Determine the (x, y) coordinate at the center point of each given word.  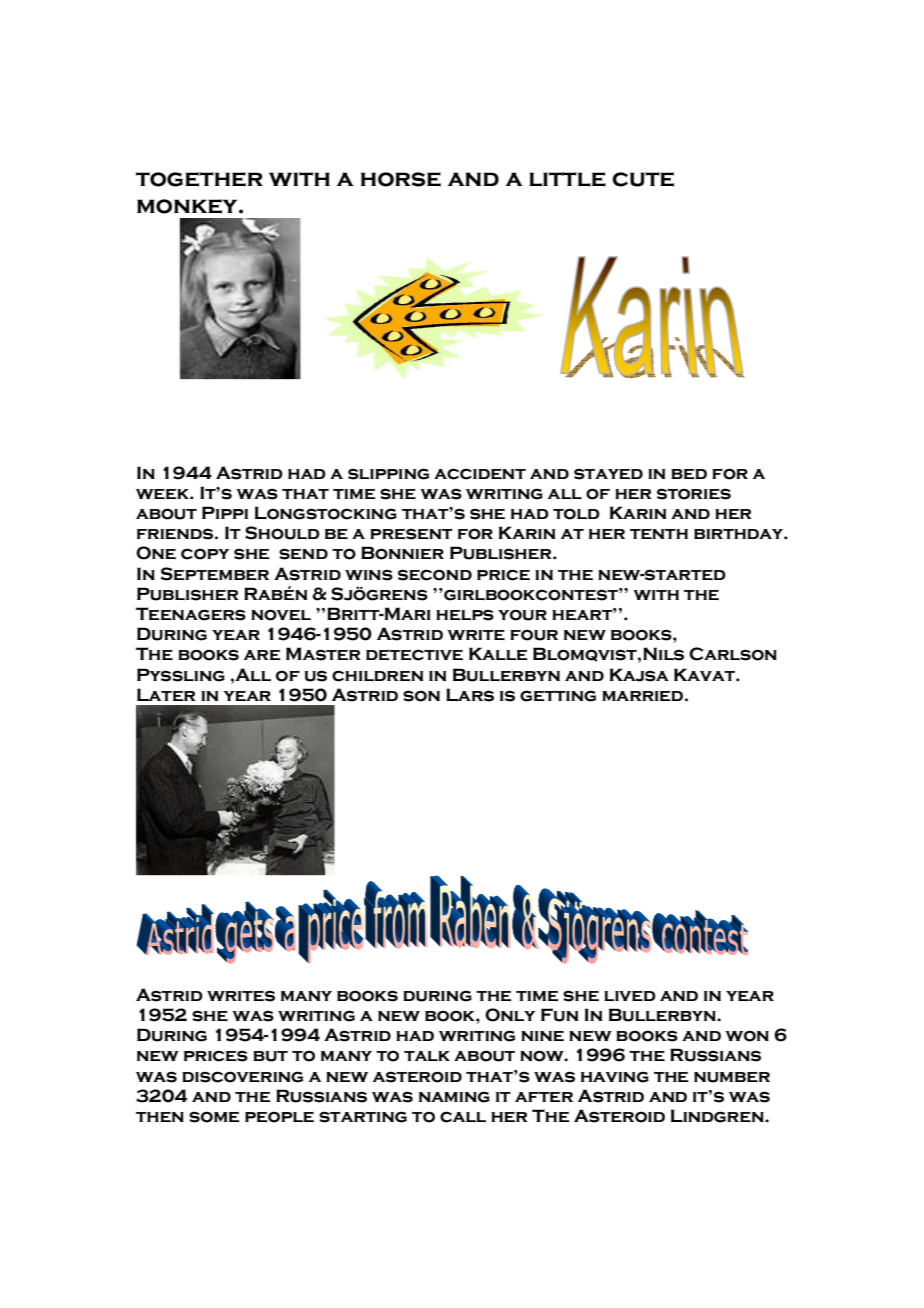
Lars (470, 695)
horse (401, 179)
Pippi (225, 512)
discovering (242, 1077)
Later (166, 695)
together (199, 179)
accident (480, 474)
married (642, 696)
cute (643, 179)
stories (694, 494)
